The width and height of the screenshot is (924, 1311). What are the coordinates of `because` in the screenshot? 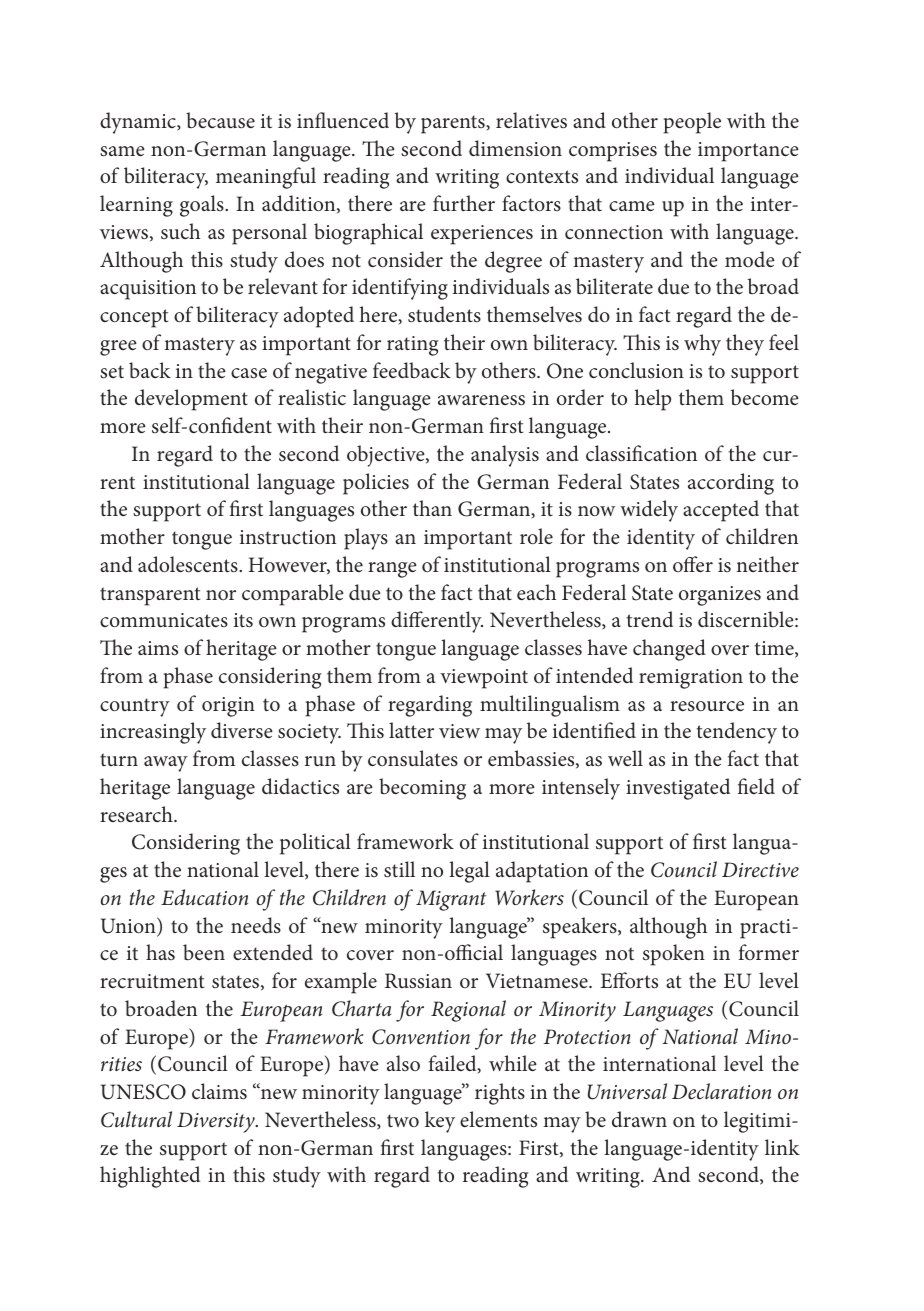 It's located at (220, 120).
